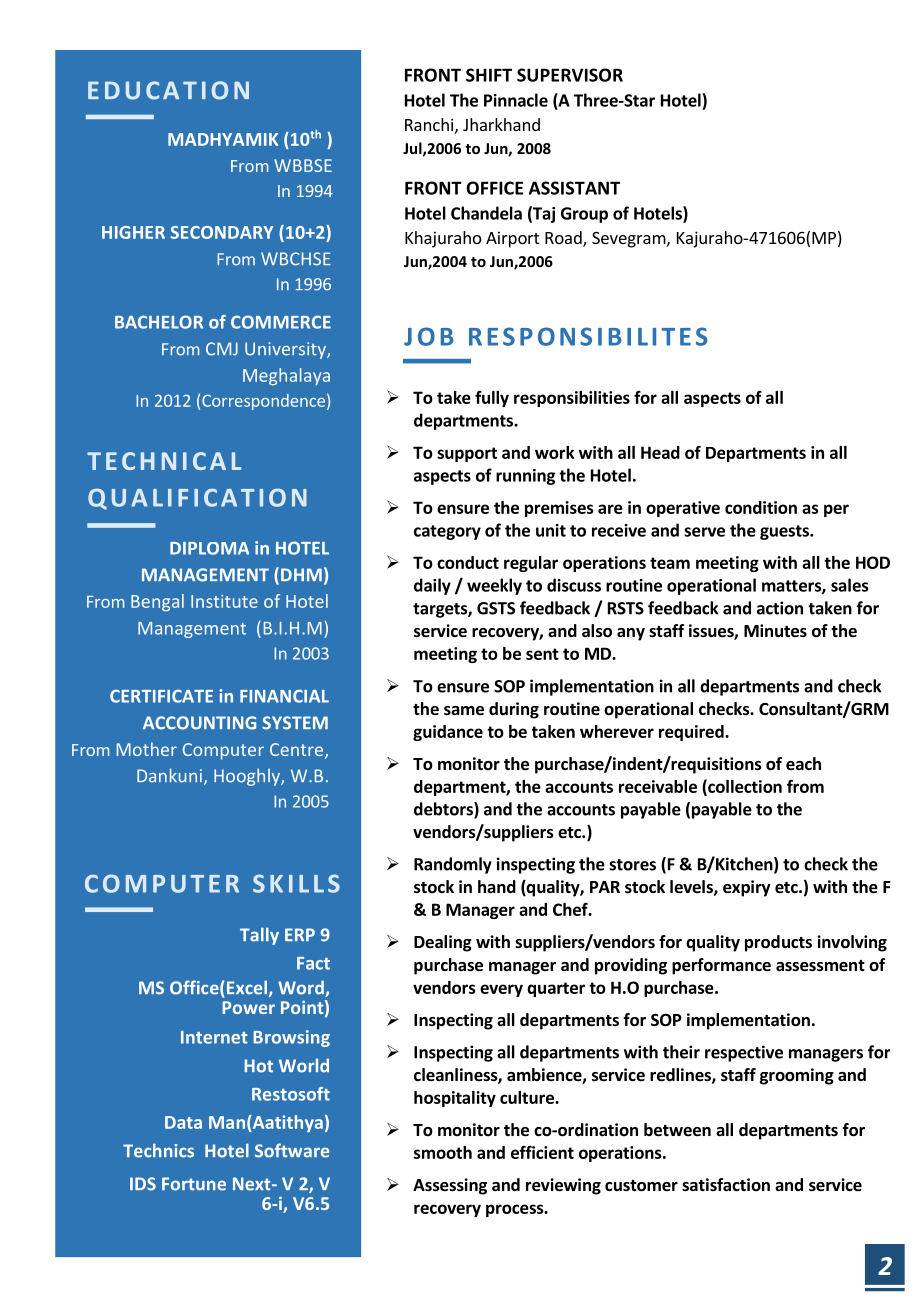  Describe the element at coordinates (570, 75) in the screenshot. I see `SUPERVISOR` at that location.
